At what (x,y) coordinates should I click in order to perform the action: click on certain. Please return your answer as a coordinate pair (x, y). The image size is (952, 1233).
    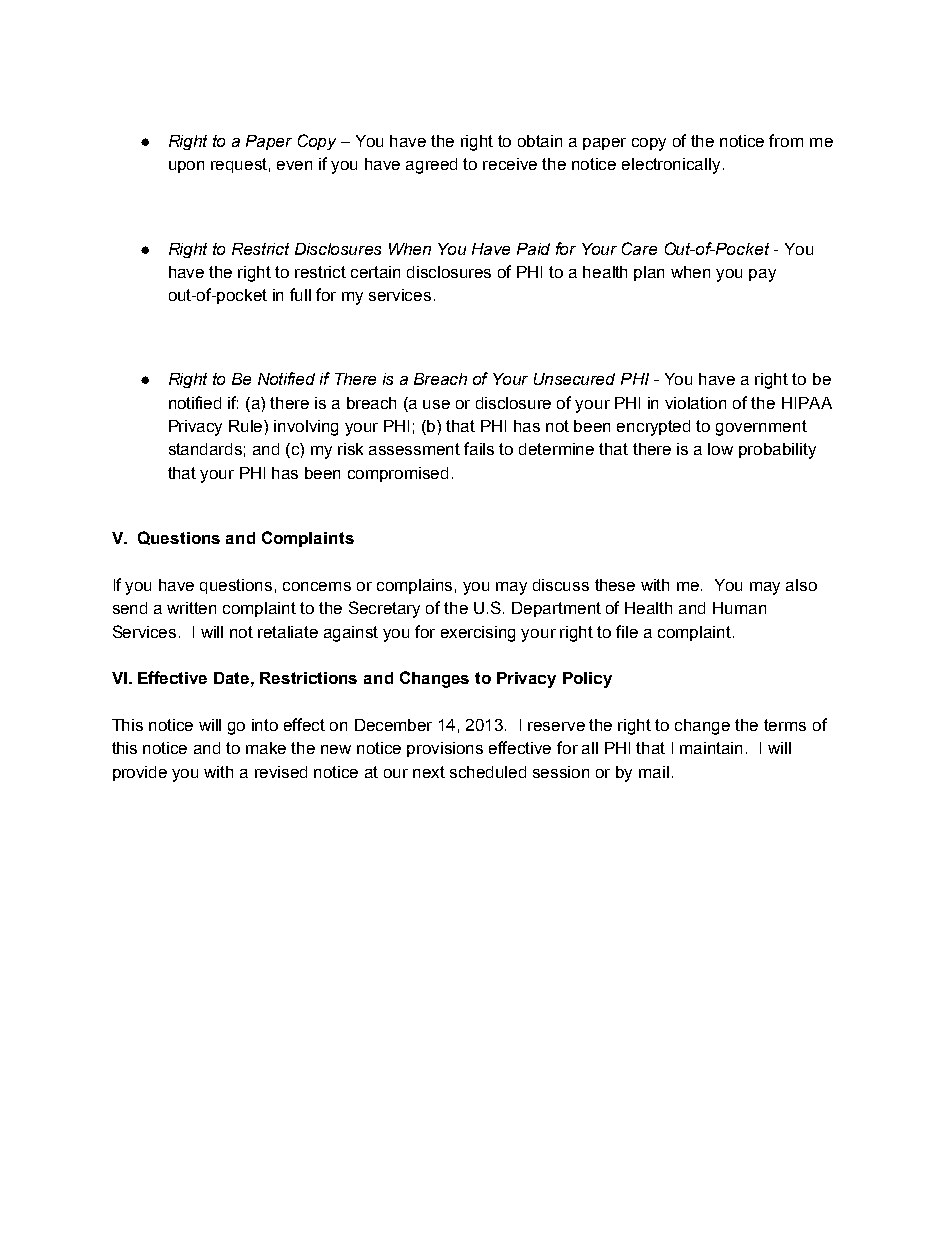
    Looking at the image, I should click on (375, 272).
